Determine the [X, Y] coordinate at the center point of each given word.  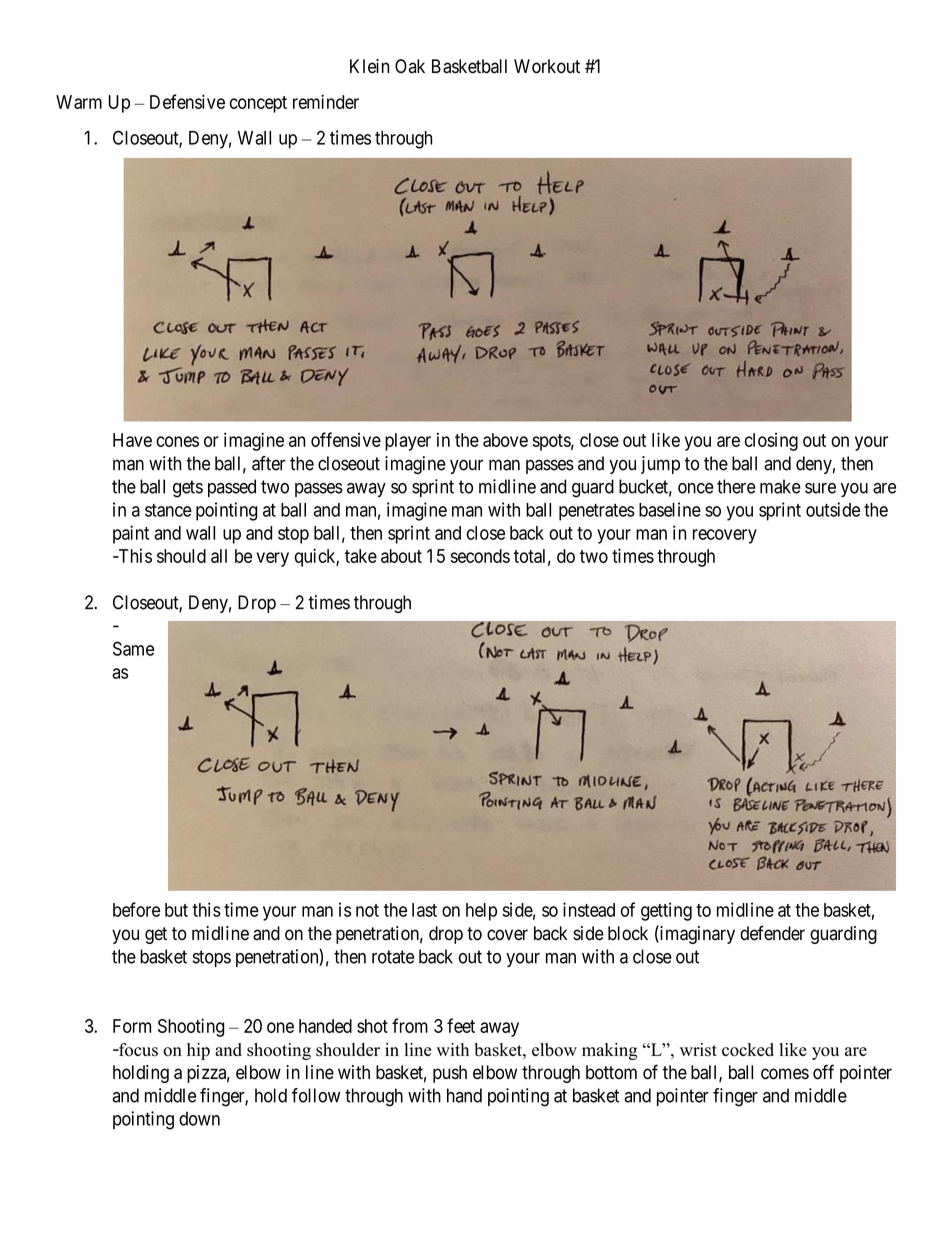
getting [666, 911]
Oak [410, 66]
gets [188, 489]
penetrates [597, 512]
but [176, 910]
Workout [547, 66]
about [401, 556]
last [424, 910]
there [736, 486]
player [408, 442]
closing [771, 442]
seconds [480, 556]
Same [133, 648]
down [199, 1118]
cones [177, 441]
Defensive [187, 101]
